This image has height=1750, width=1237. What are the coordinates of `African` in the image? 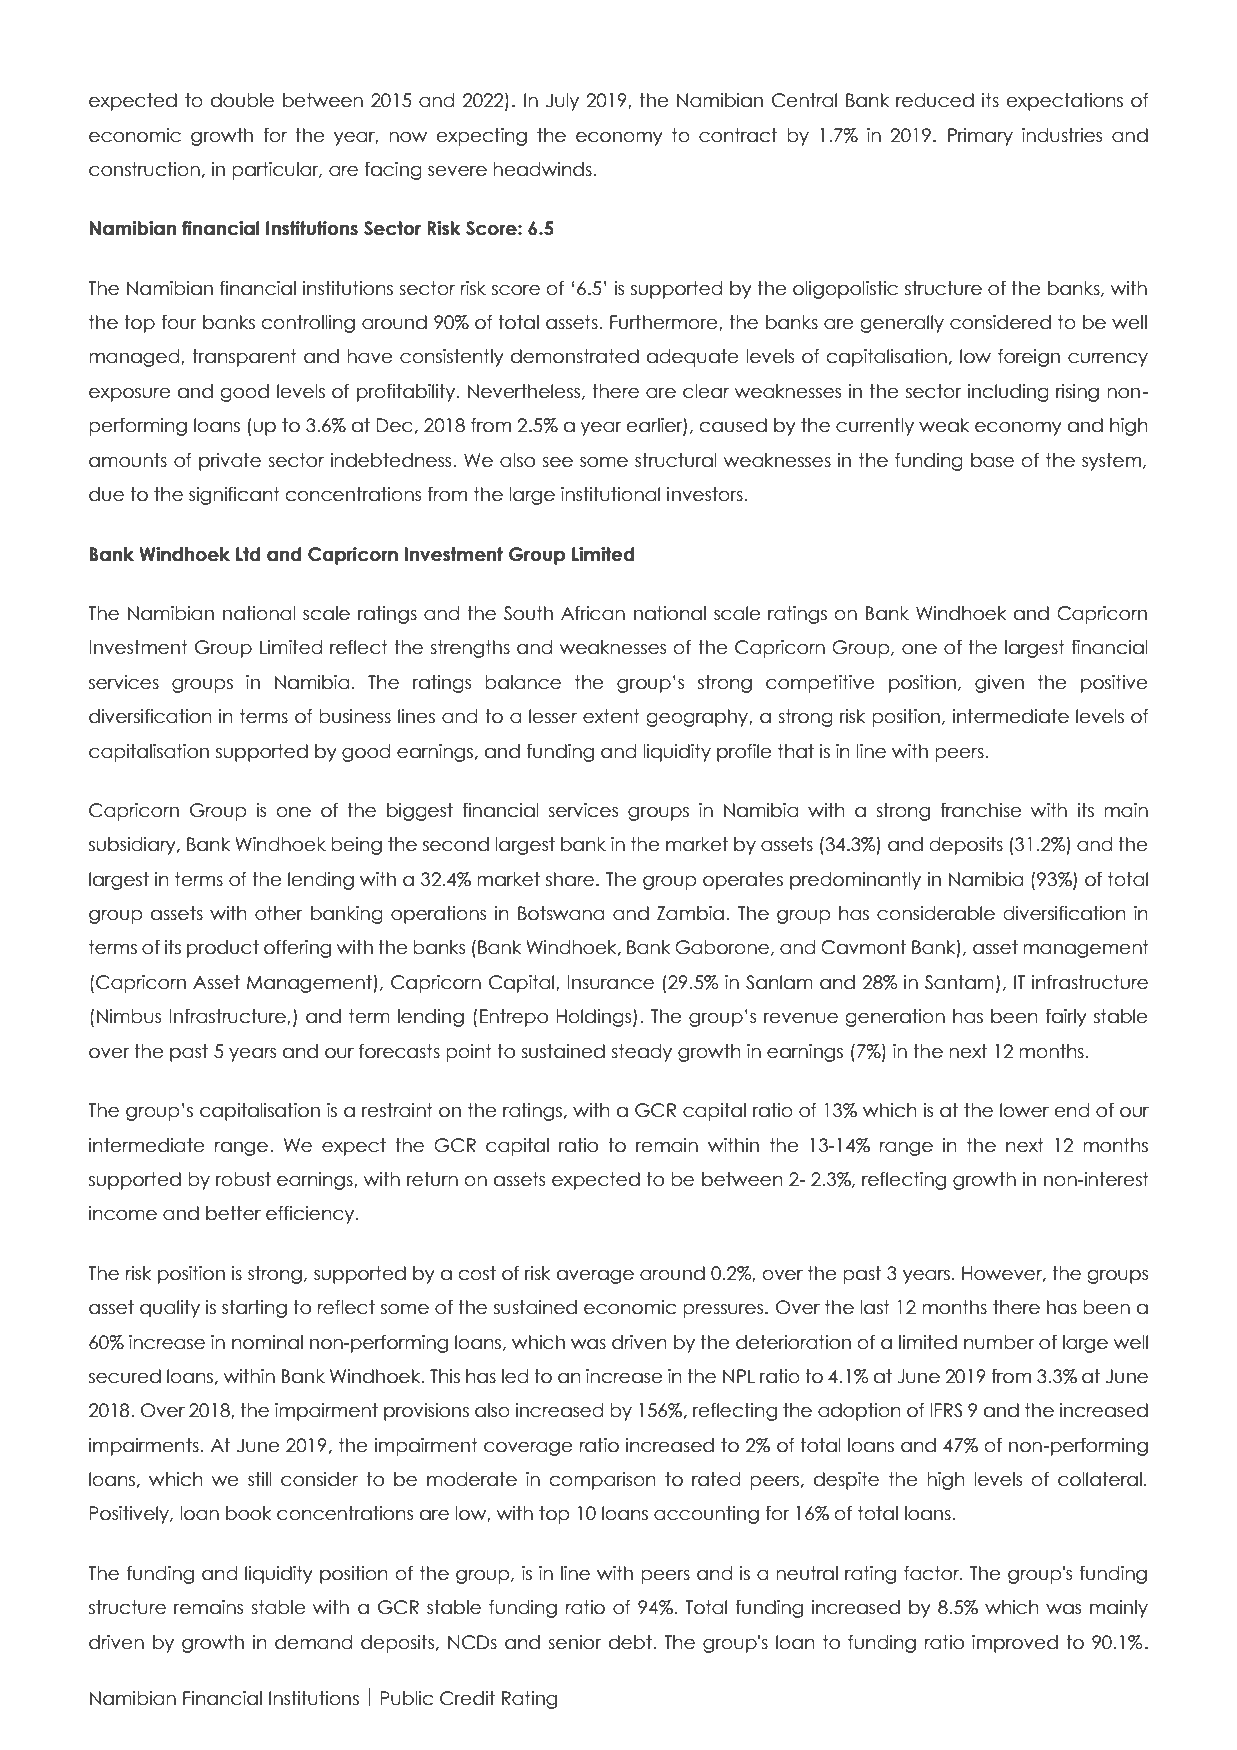 It's located at (593, 613).
